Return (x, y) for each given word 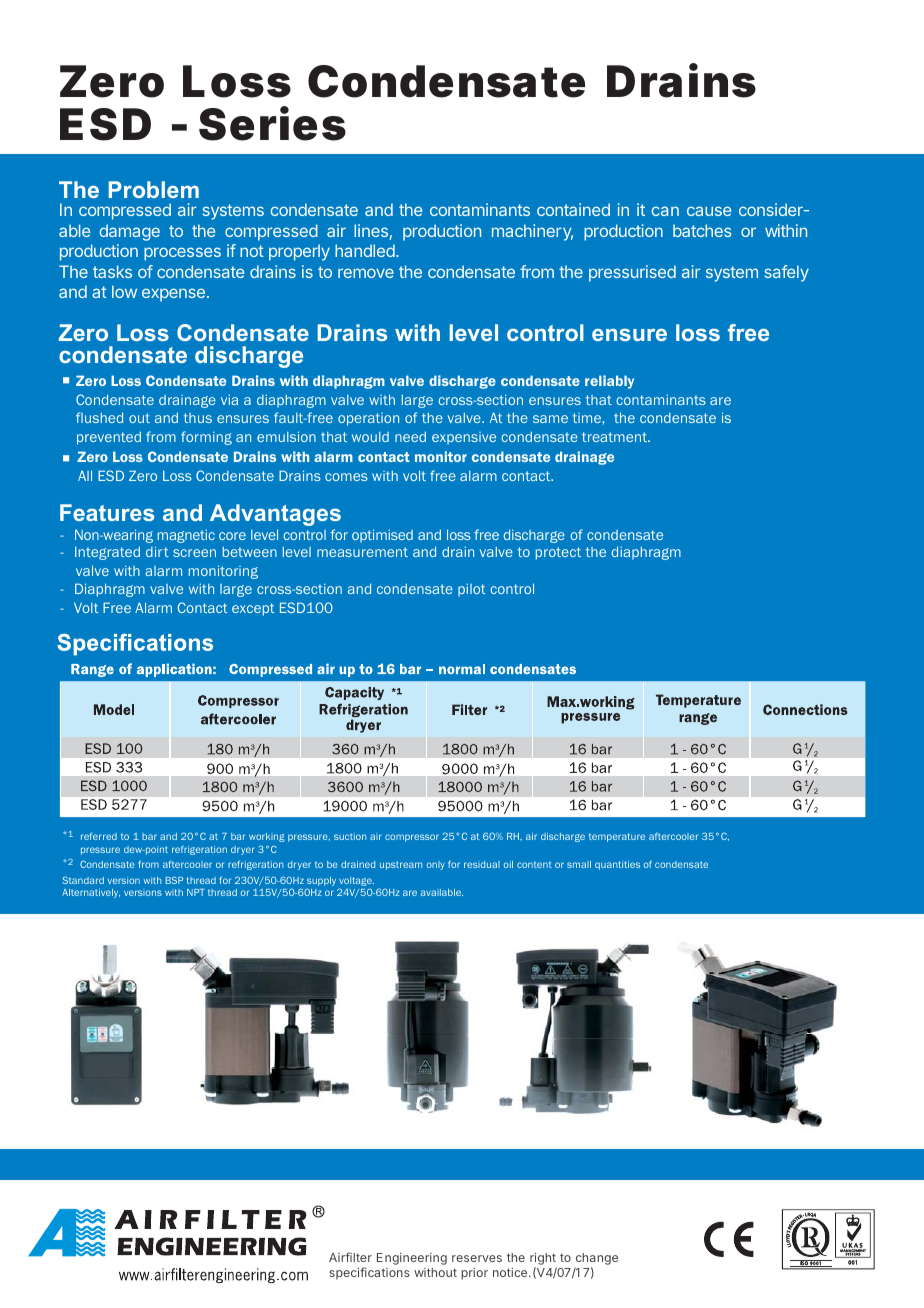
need (410, 437)
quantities (617, 865)
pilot (472, 590)
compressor (412, 838)
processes (182, 254)
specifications (369, 1273)
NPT (196, 892)
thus (197, 418)
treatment (615, 437)
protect (558, 553)
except (253, 609)
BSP (174, 880)
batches (702, 230)
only (436, 865)
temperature (617, 837)
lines (372, 232)
